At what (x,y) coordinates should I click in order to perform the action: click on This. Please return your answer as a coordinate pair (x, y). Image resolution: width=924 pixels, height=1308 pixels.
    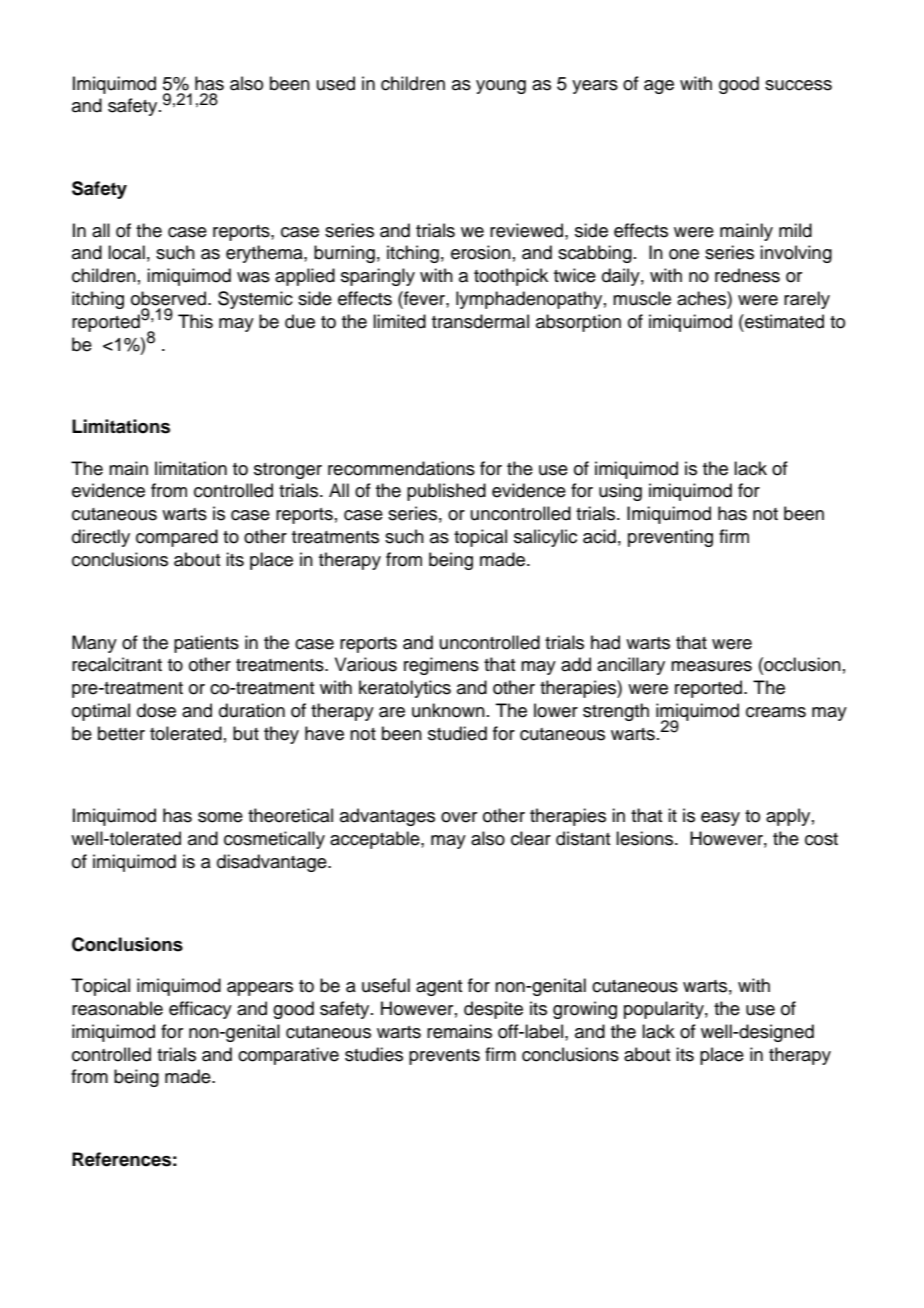
    Looking at the image, I should click on (195, 321).
